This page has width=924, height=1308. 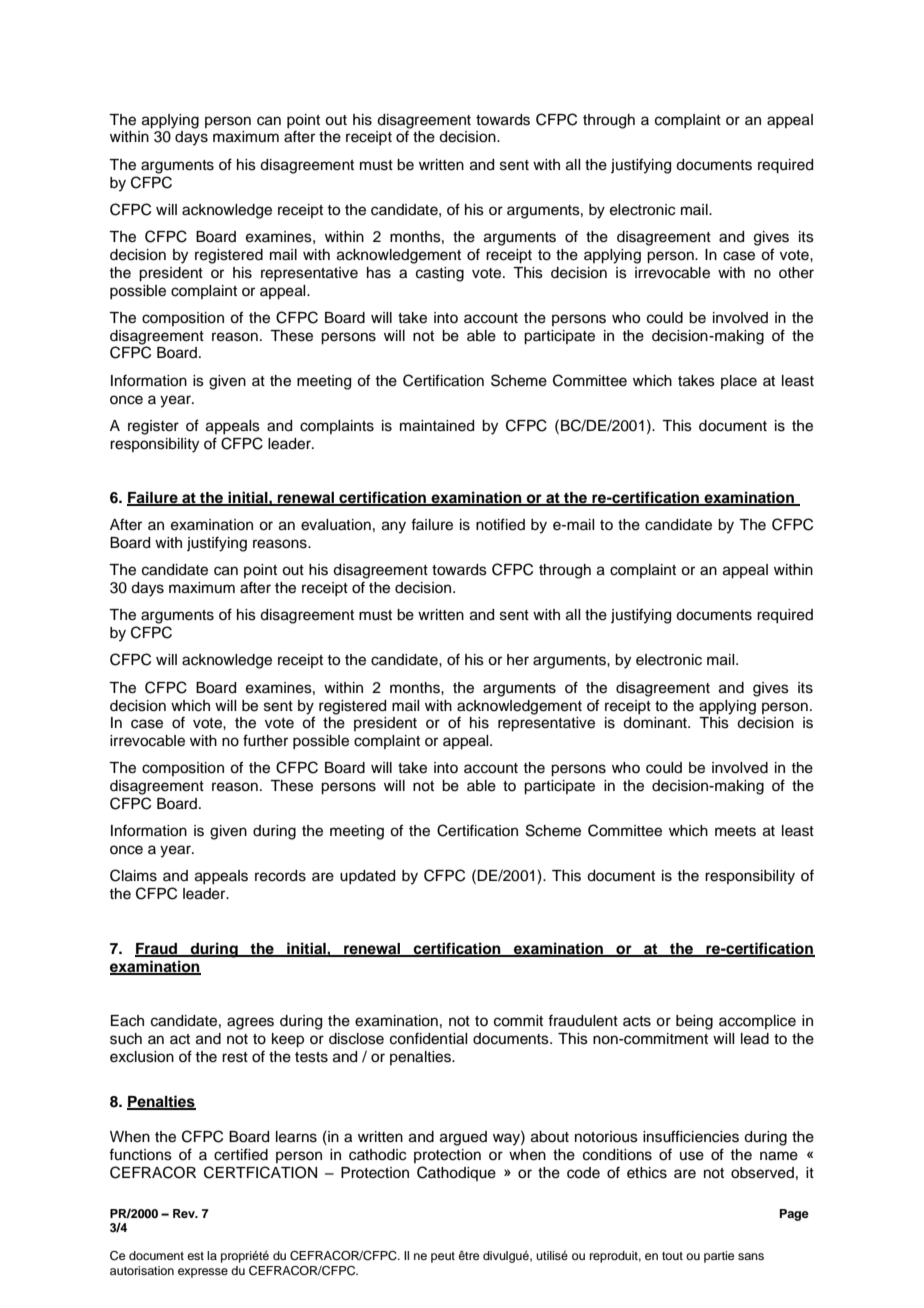 What do you see at coordinates (367, 877) in the page?
I see `updated` at bounding box center [367, 877].
